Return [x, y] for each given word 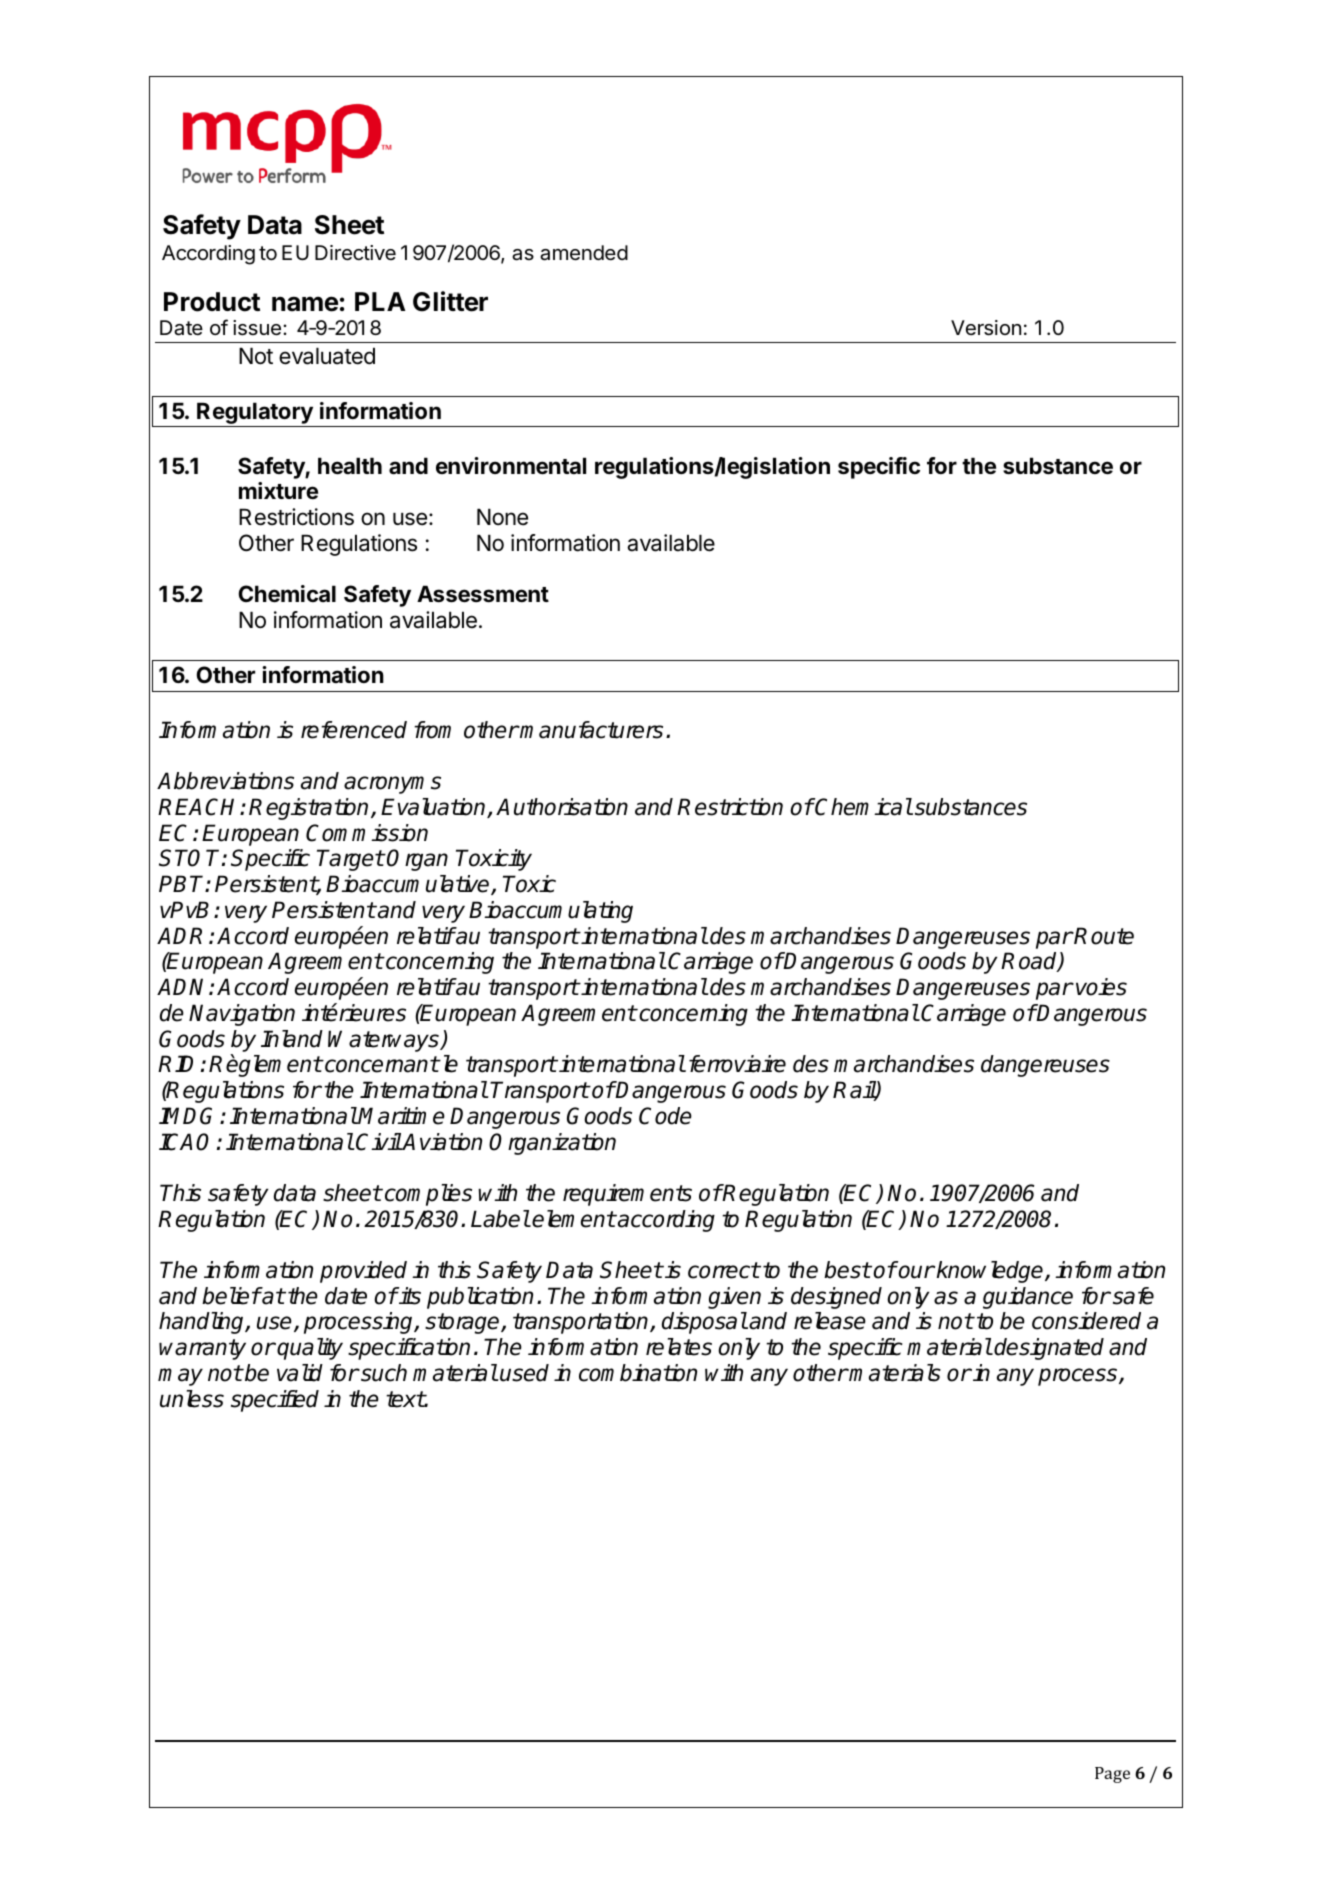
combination [638, 1373]
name [305, 304]
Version [986, 328]
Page [1112, 1775]
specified [275, 1401]
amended [584, 253]
